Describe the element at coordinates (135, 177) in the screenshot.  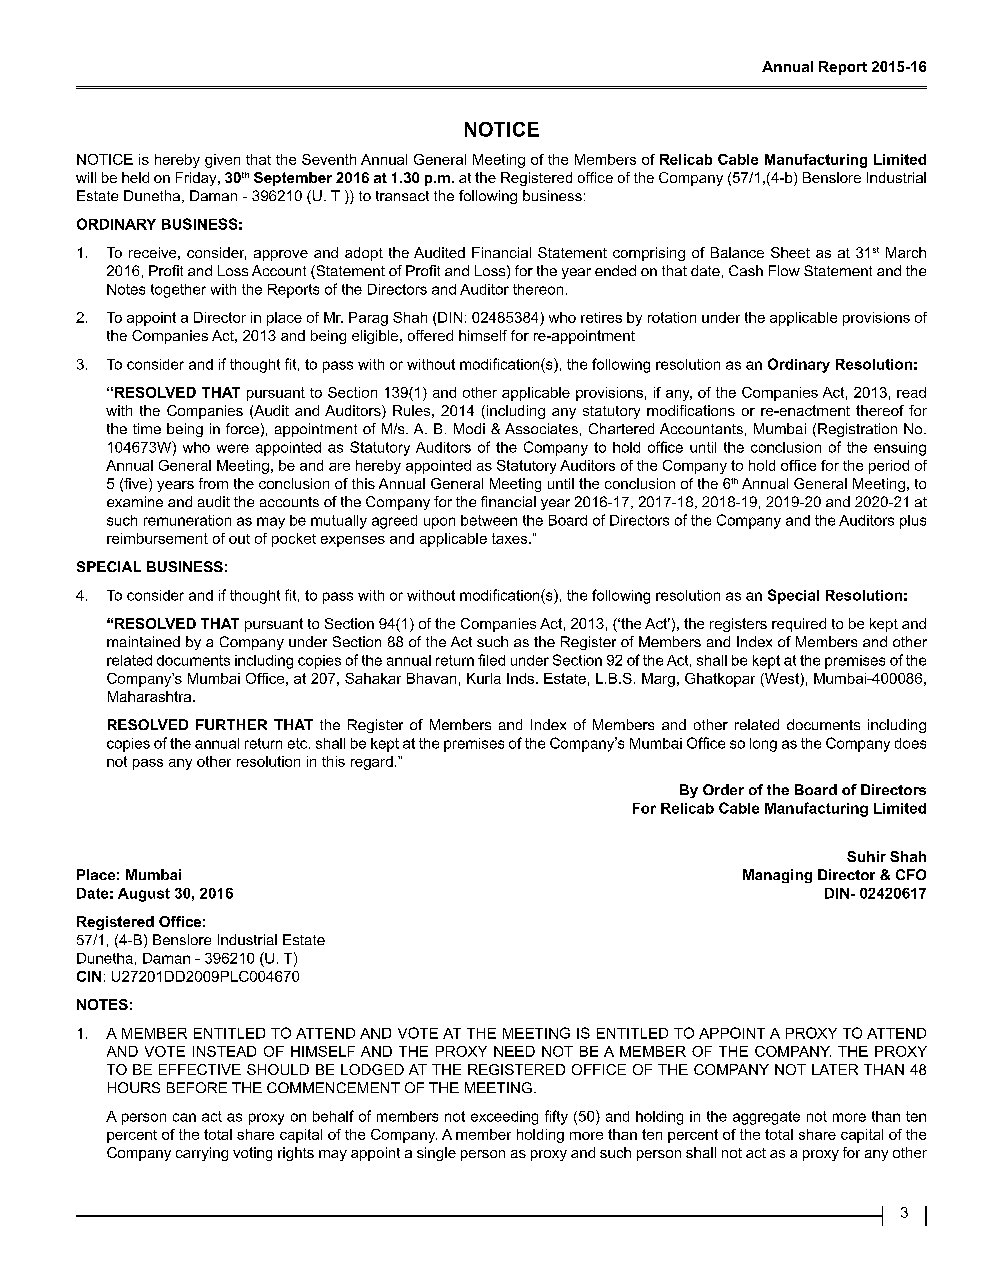
I see `held` at that location.
